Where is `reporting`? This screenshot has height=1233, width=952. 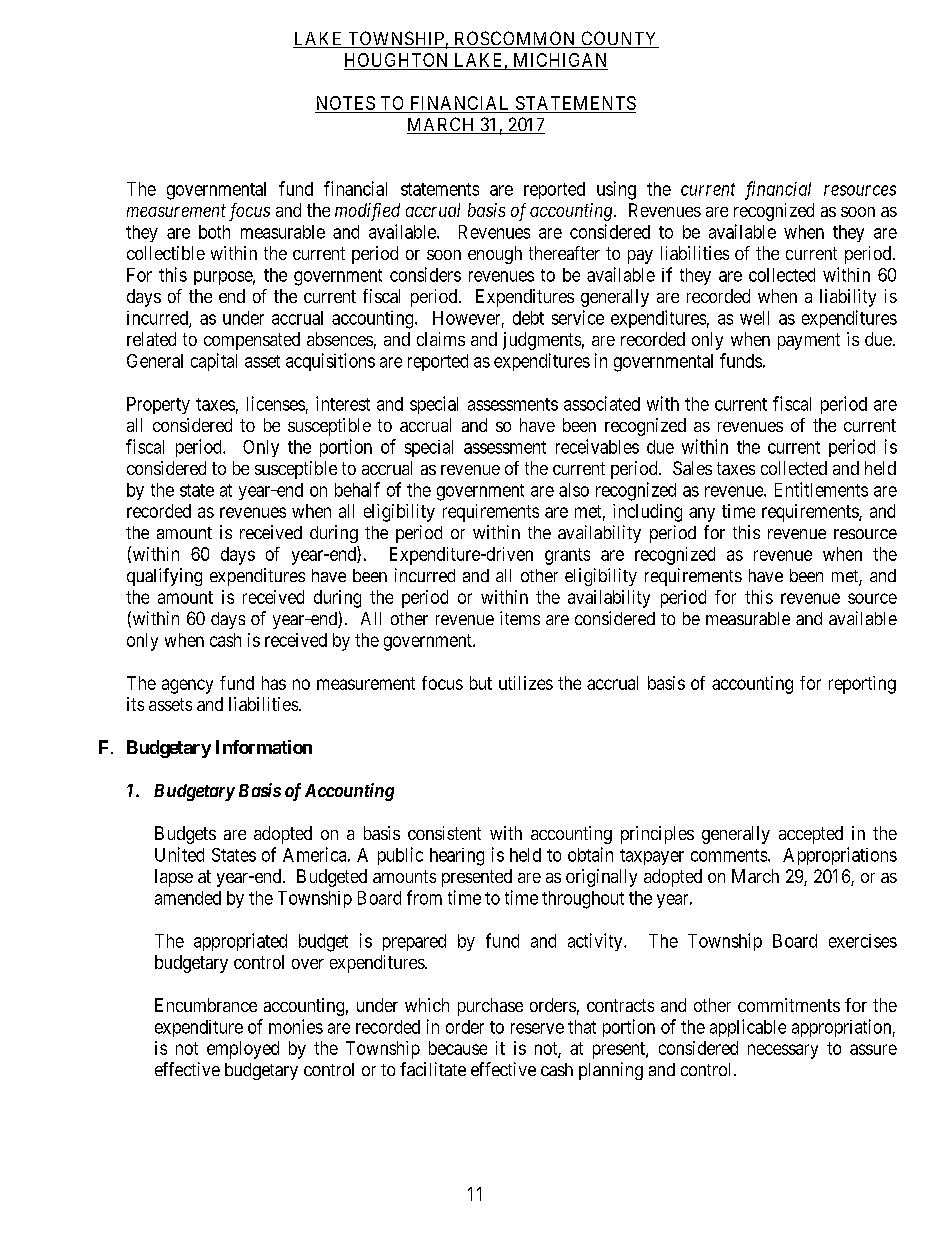
reporting is located at coordinates (862, 685).
